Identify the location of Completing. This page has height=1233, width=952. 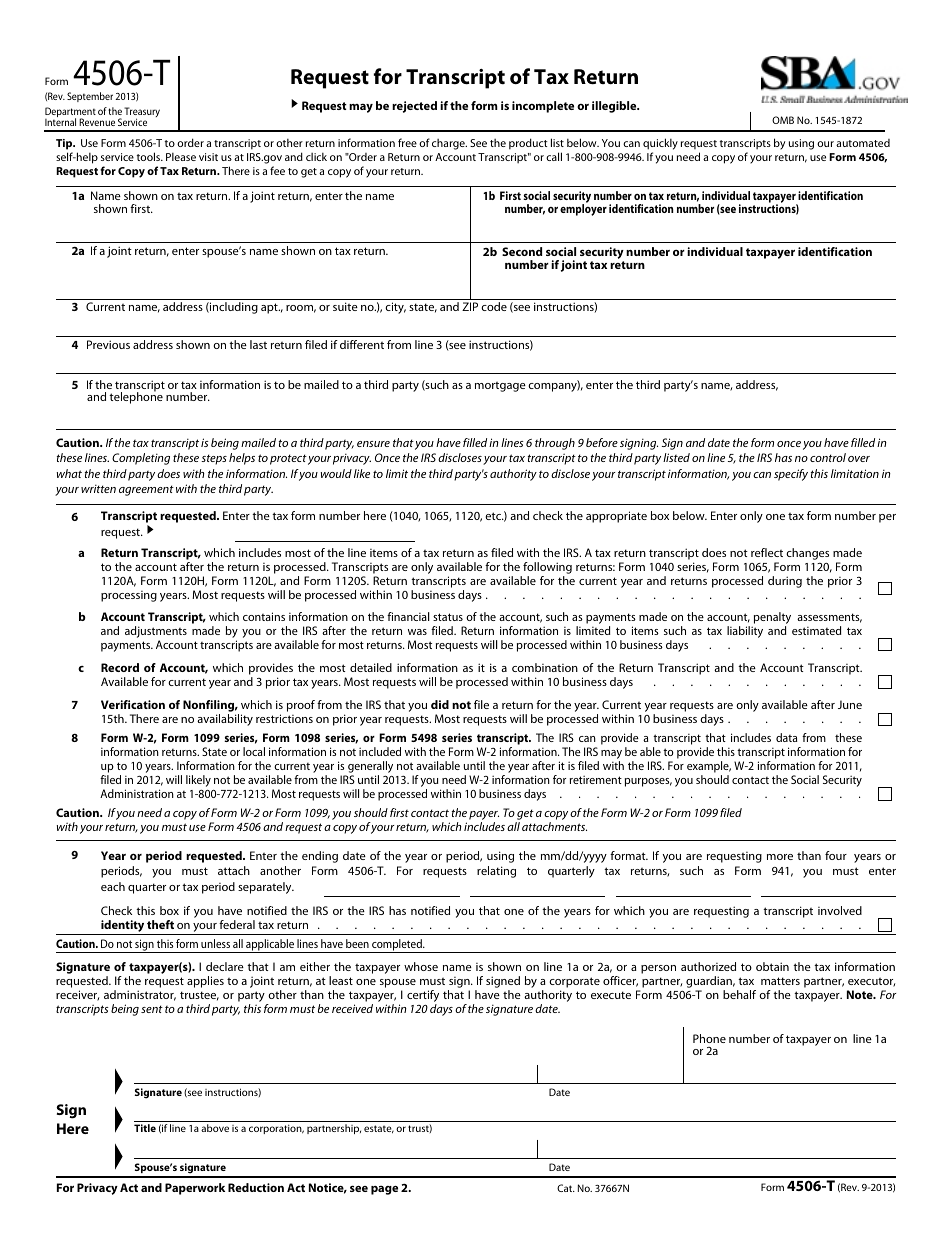
(141, 459).
